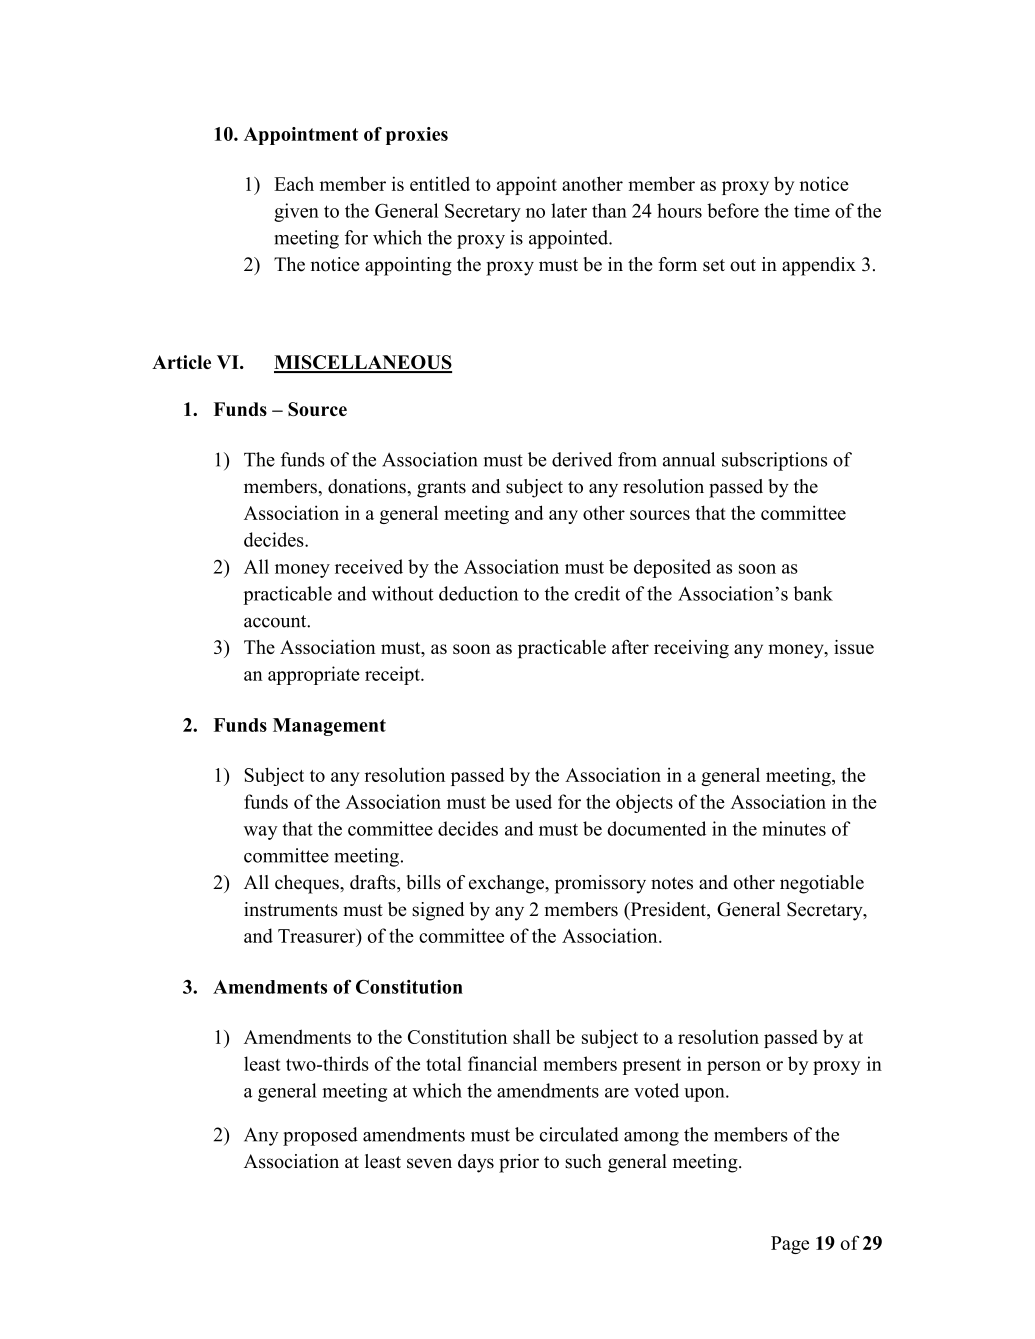  What do you see at coordinates (569, 210) in the screenshot?
I see `later` at bounding box center [569, 210].
